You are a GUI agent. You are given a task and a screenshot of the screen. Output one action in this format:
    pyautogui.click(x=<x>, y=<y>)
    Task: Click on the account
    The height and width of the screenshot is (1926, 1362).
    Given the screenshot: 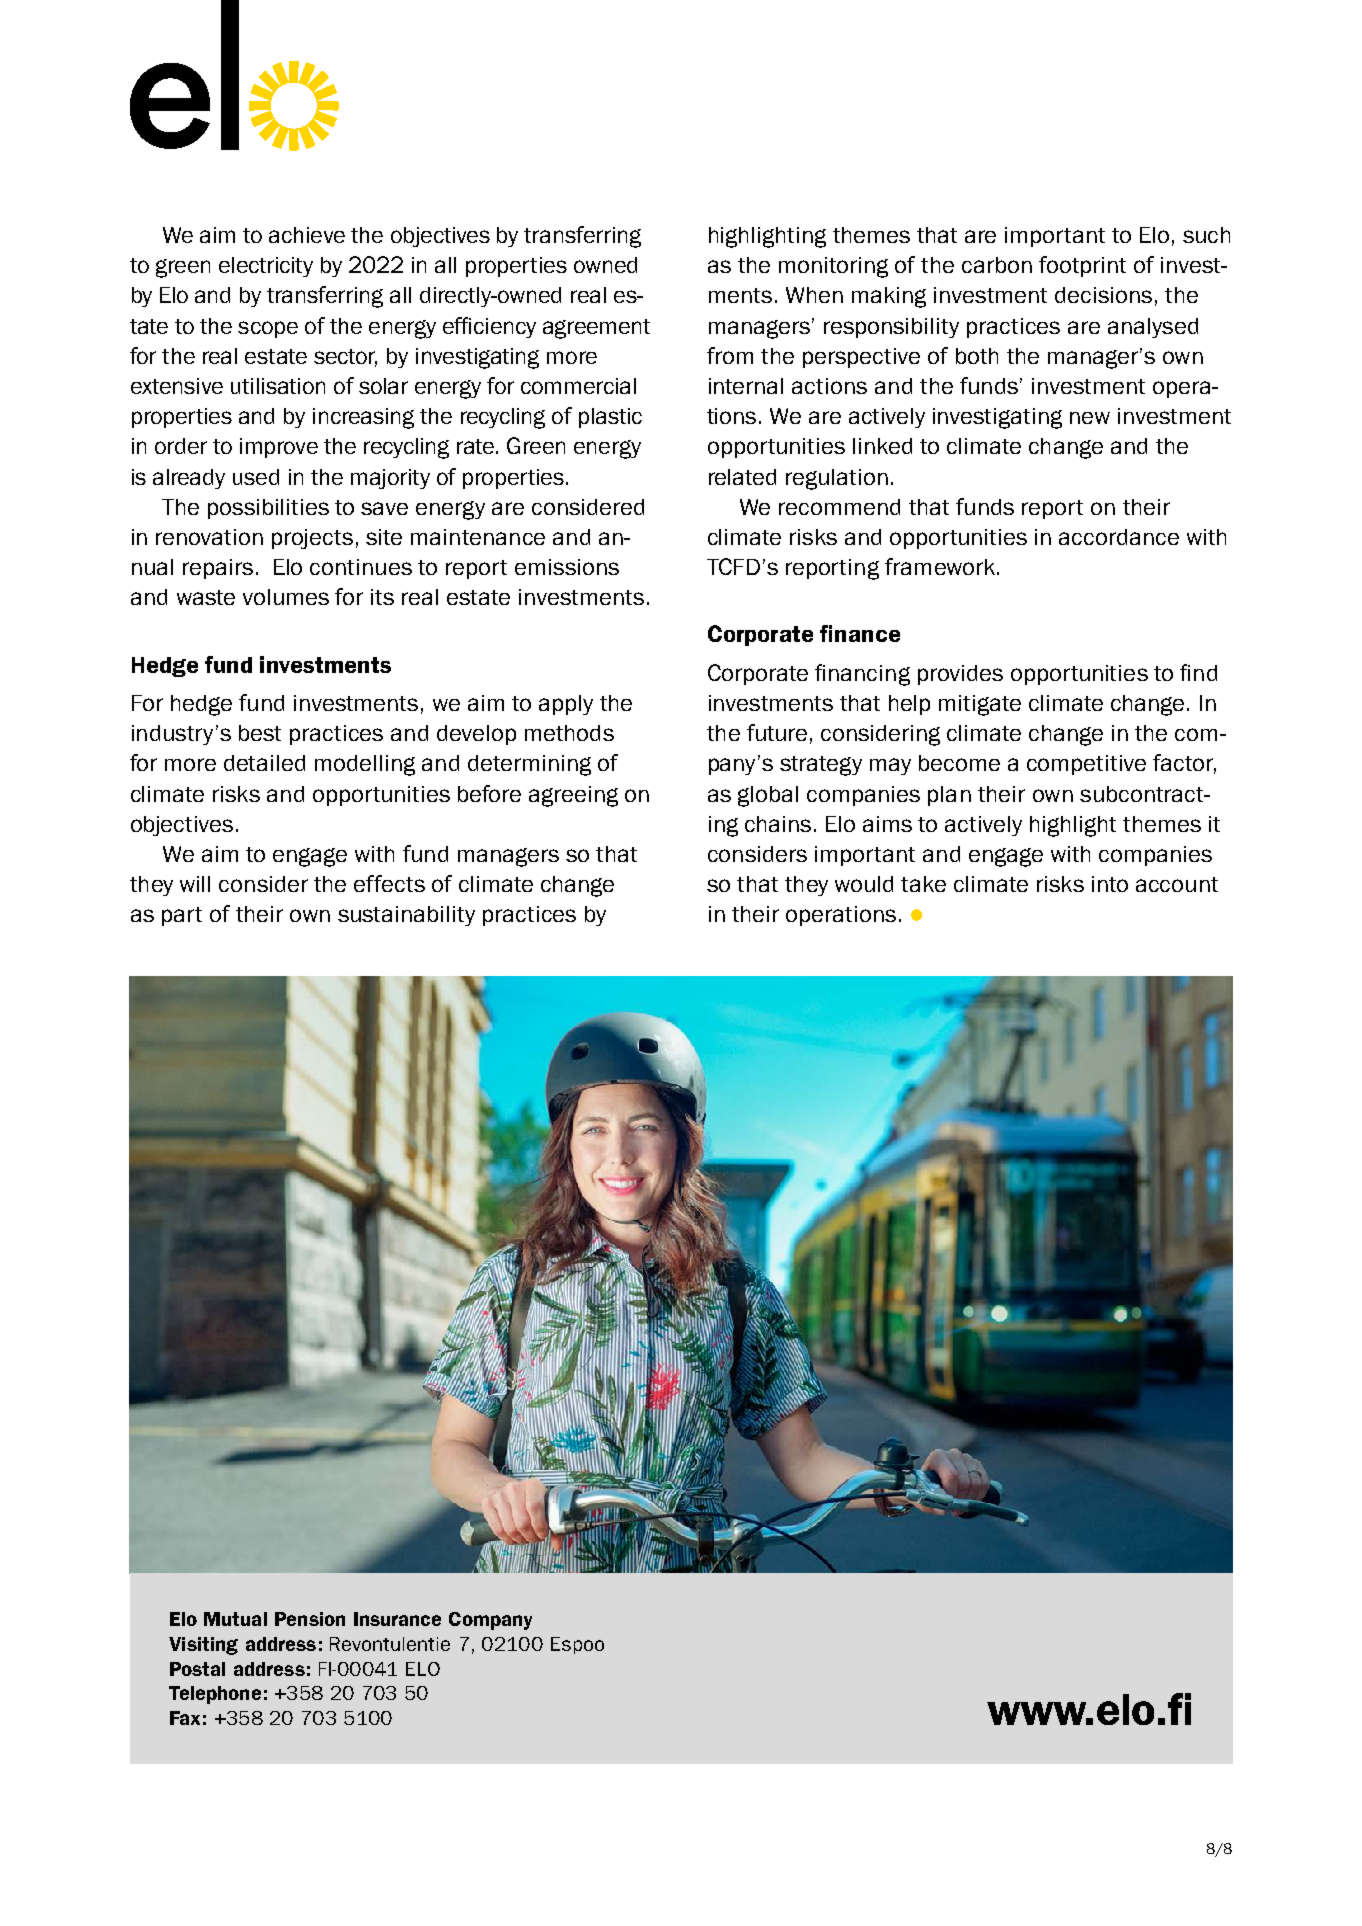 What is the action you would take?
    pyautogui.click(x=1177, y=884)
